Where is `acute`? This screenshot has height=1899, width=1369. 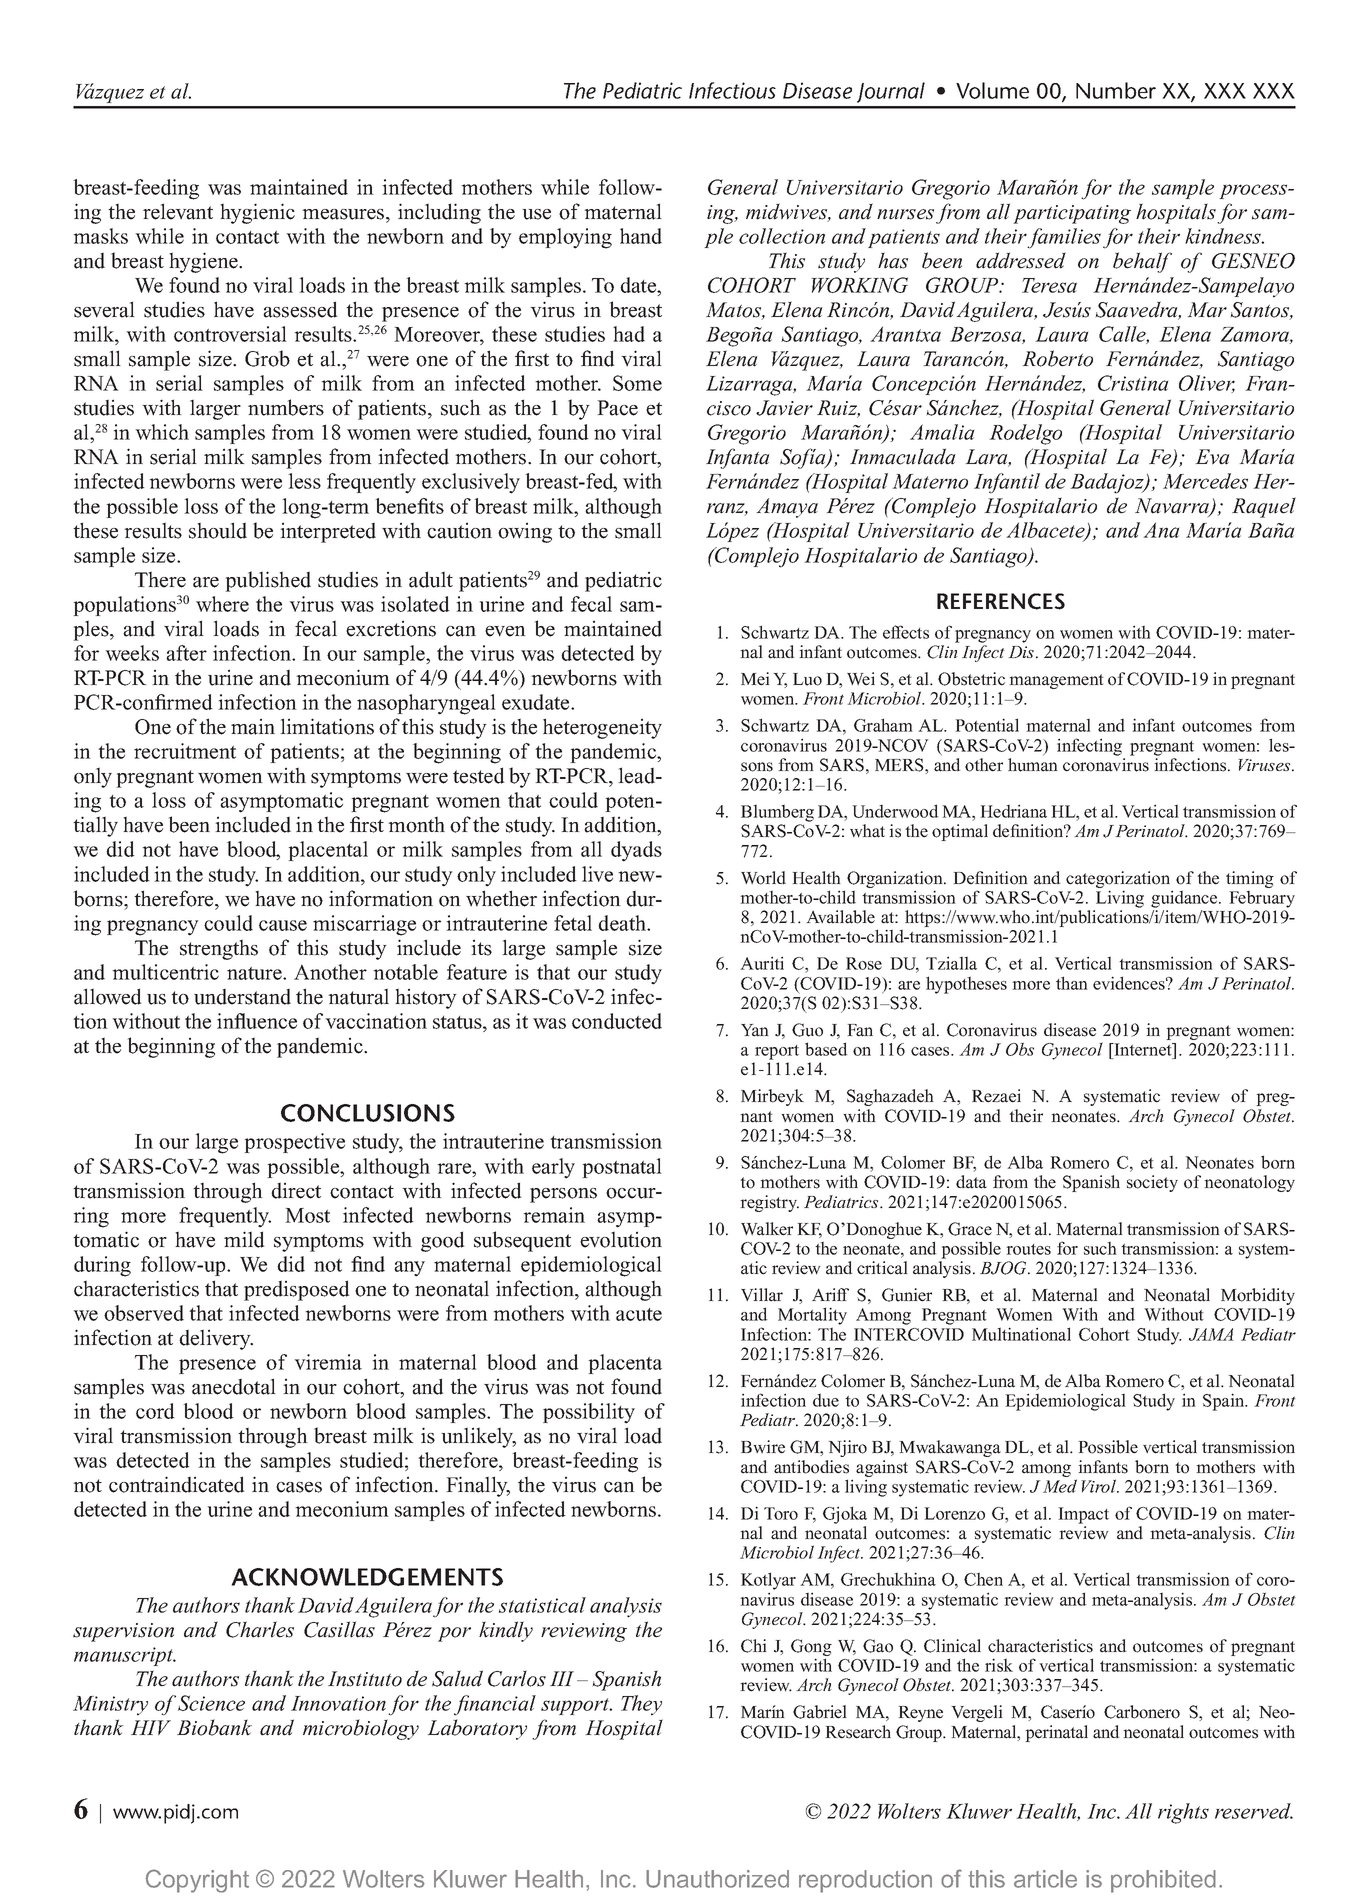 acute is located at coordinates (639, 1314).
